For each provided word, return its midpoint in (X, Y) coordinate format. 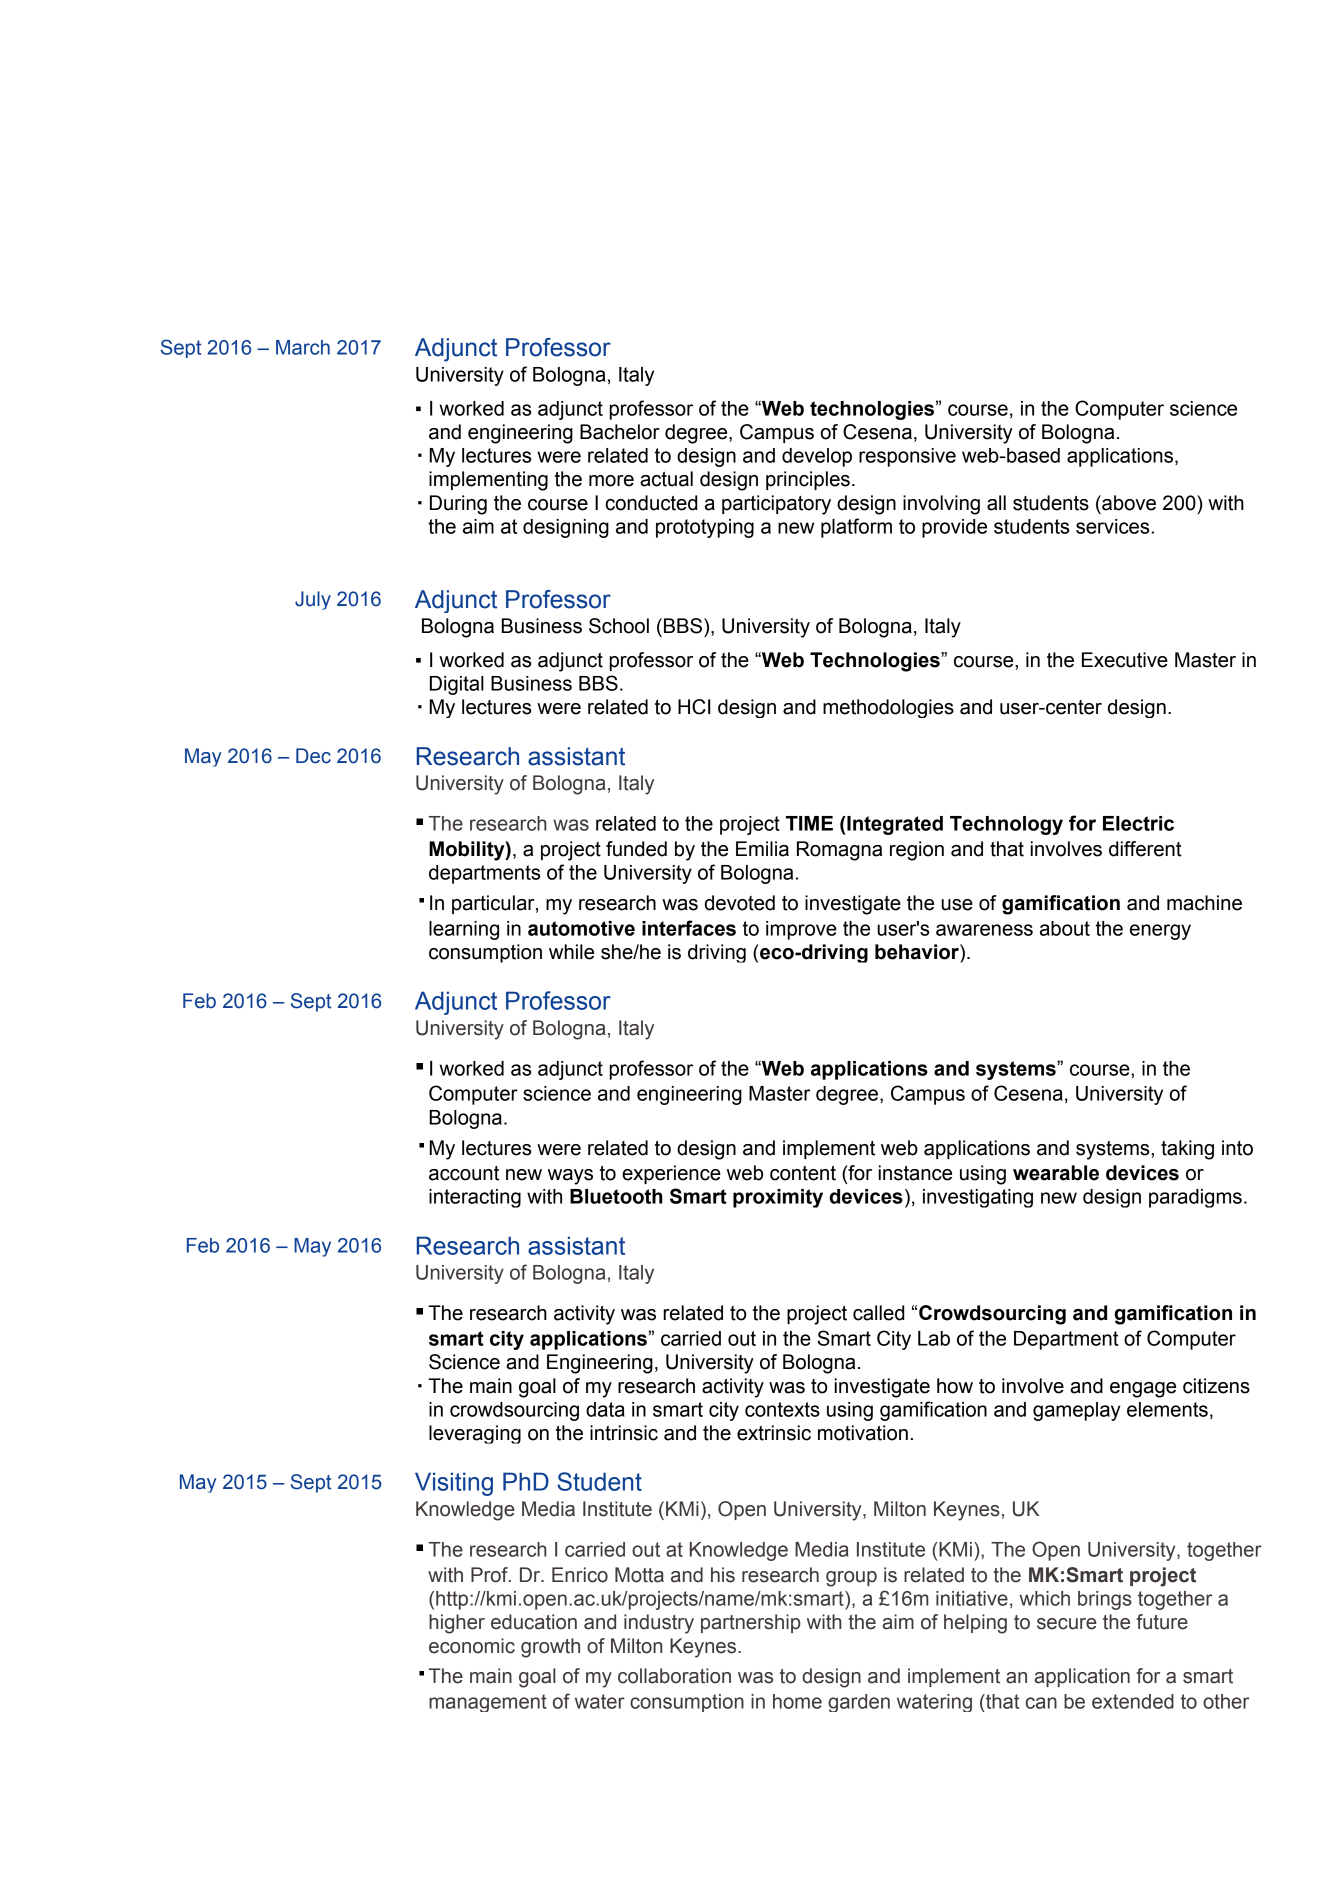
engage (1143, 1390)
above (1128, 503)
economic (472, 1646)
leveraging (475, 1434)
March (303, 347)
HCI (694, 707)
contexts (782, 1409)
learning (464, 930)
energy (1160, 932)
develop (817, 457)
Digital (457, 685)
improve (801, 930)
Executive (1125, 660)
